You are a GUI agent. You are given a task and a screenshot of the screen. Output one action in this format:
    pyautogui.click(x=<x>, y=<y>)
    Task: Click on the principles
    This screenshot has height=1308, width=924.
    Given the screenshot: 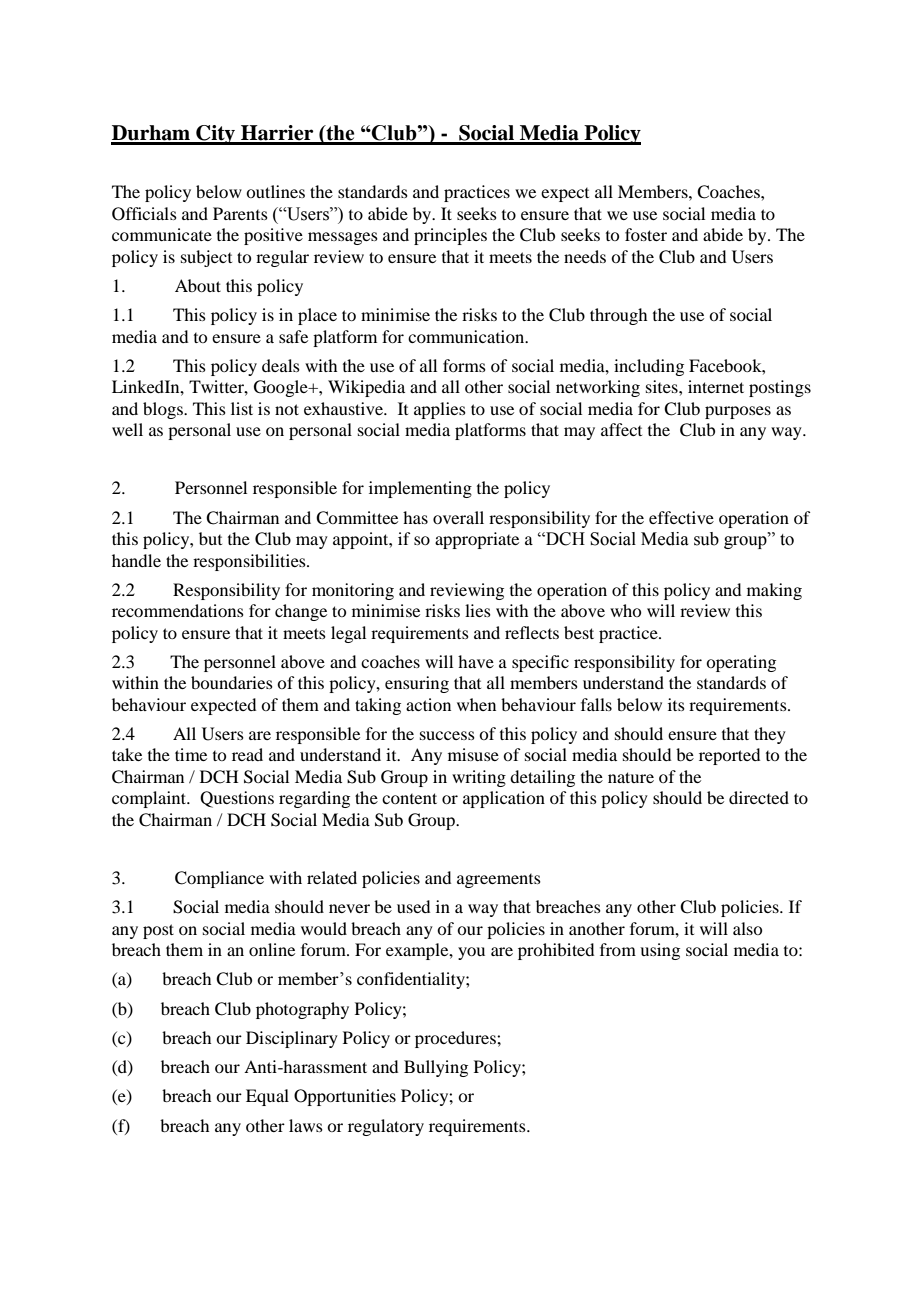 What is the action you would take?
    pyautogui.click(x=450, y=236)
